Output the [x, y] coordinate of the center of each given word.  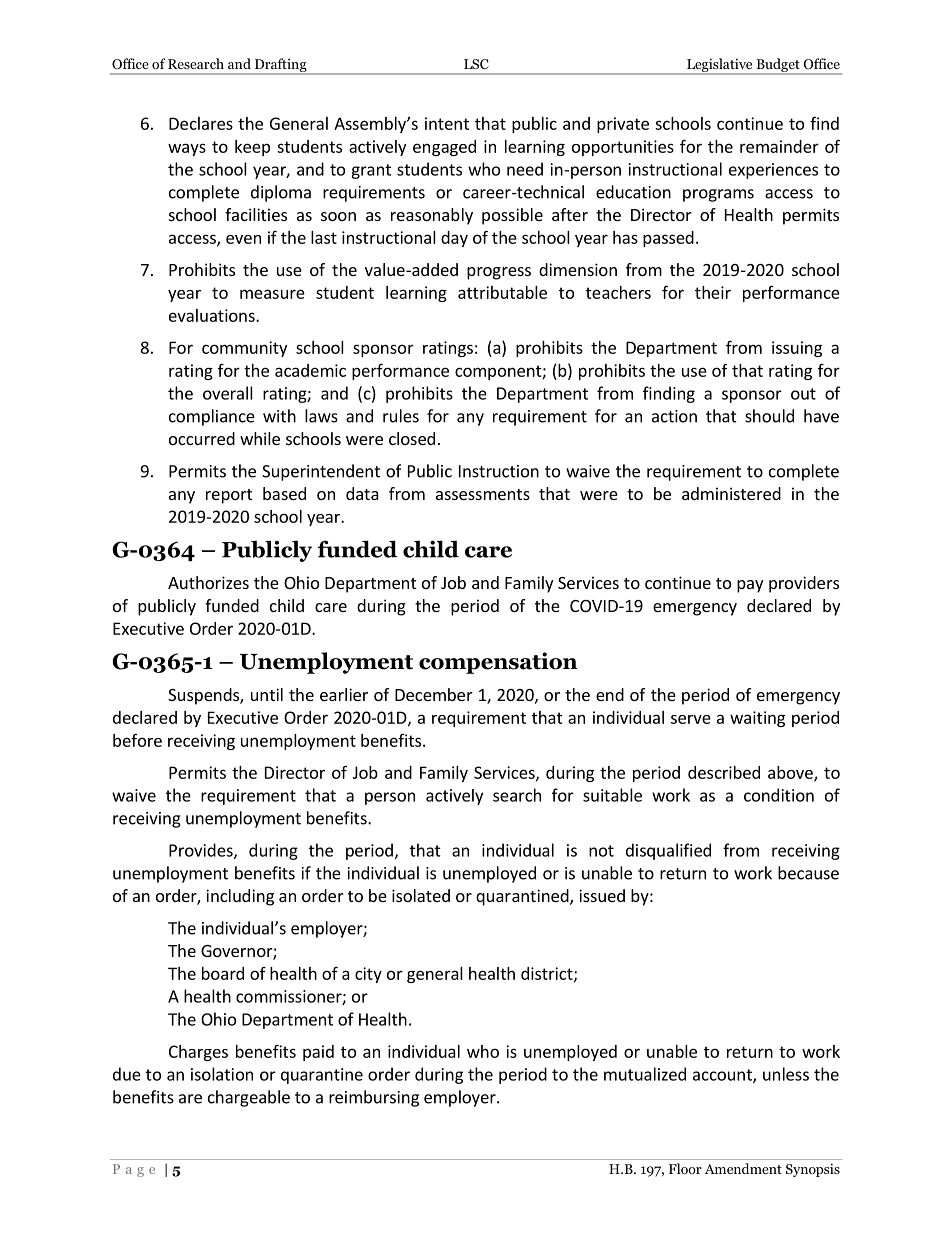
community [244, 349]
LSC [476, 64]
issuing [797, 349]
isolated [421, 895]
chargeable [249, 1098]
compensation [498, 663]
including [240, 897]
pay [750, 586]
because [808, 873]
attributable [502, 292]
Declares [201, 123]
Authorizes [208, 582]
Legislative [720, 66]
